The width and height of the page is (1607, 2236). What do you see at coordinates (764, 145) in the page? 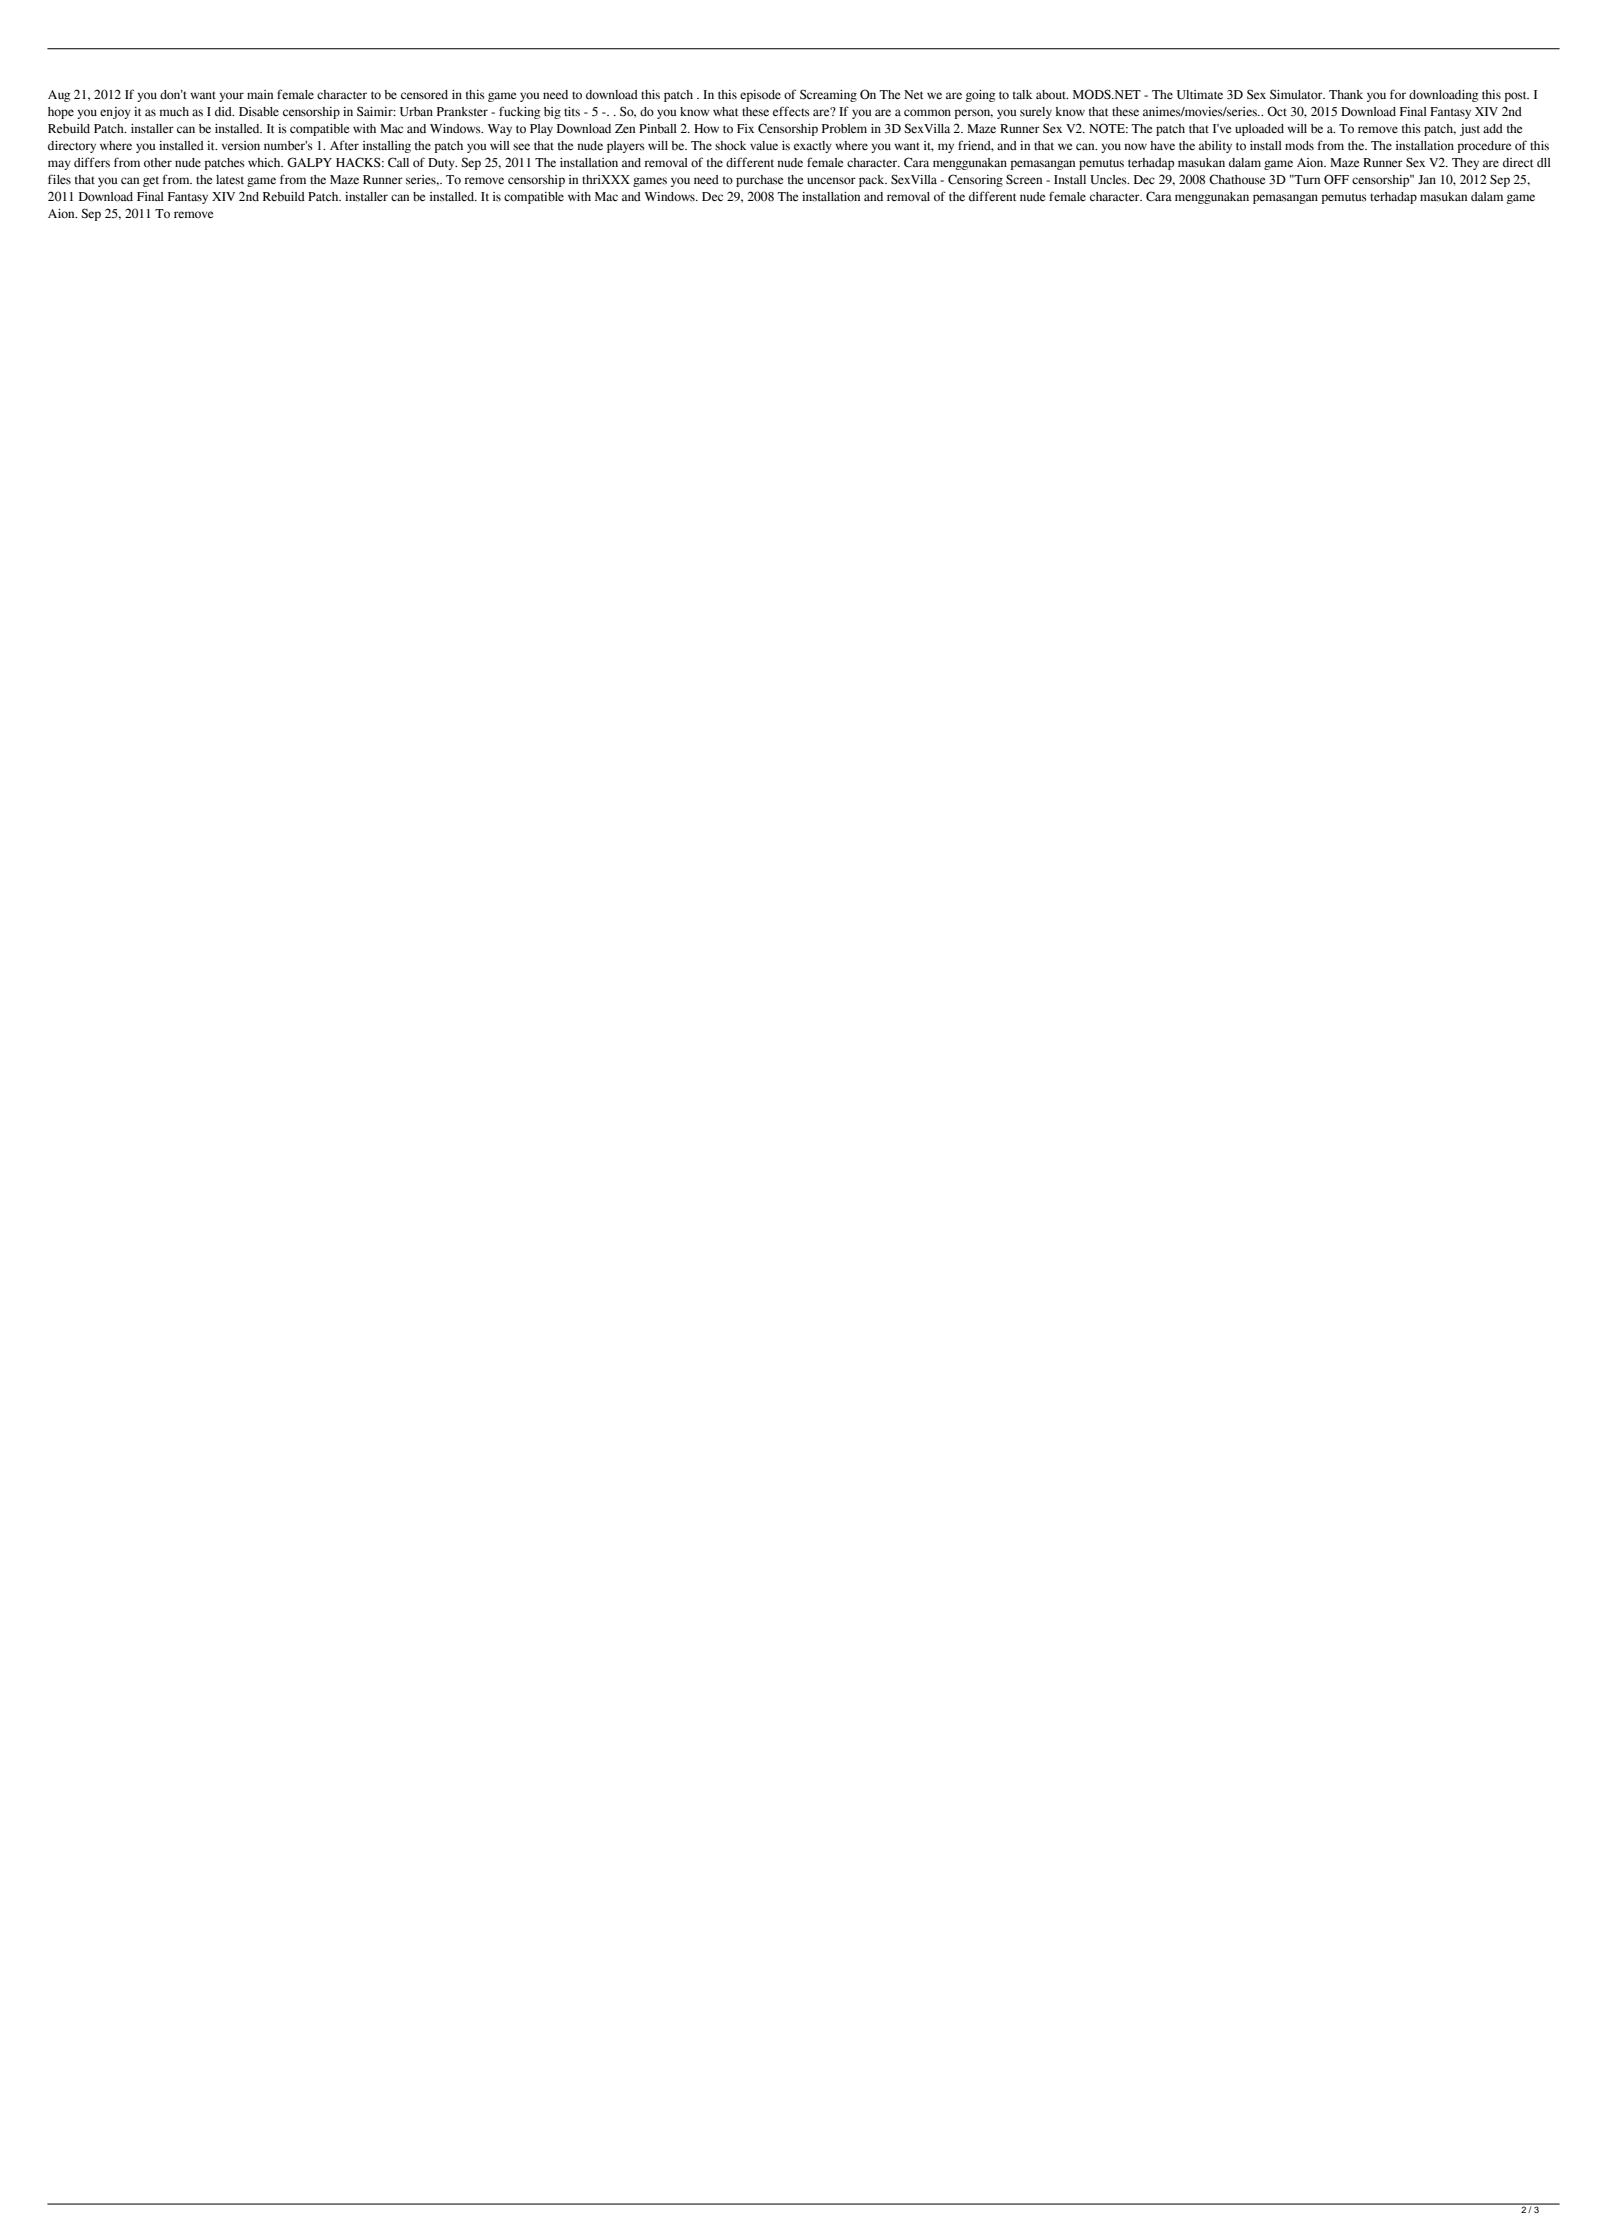
I see `value` at bounding box center [764, 145].
